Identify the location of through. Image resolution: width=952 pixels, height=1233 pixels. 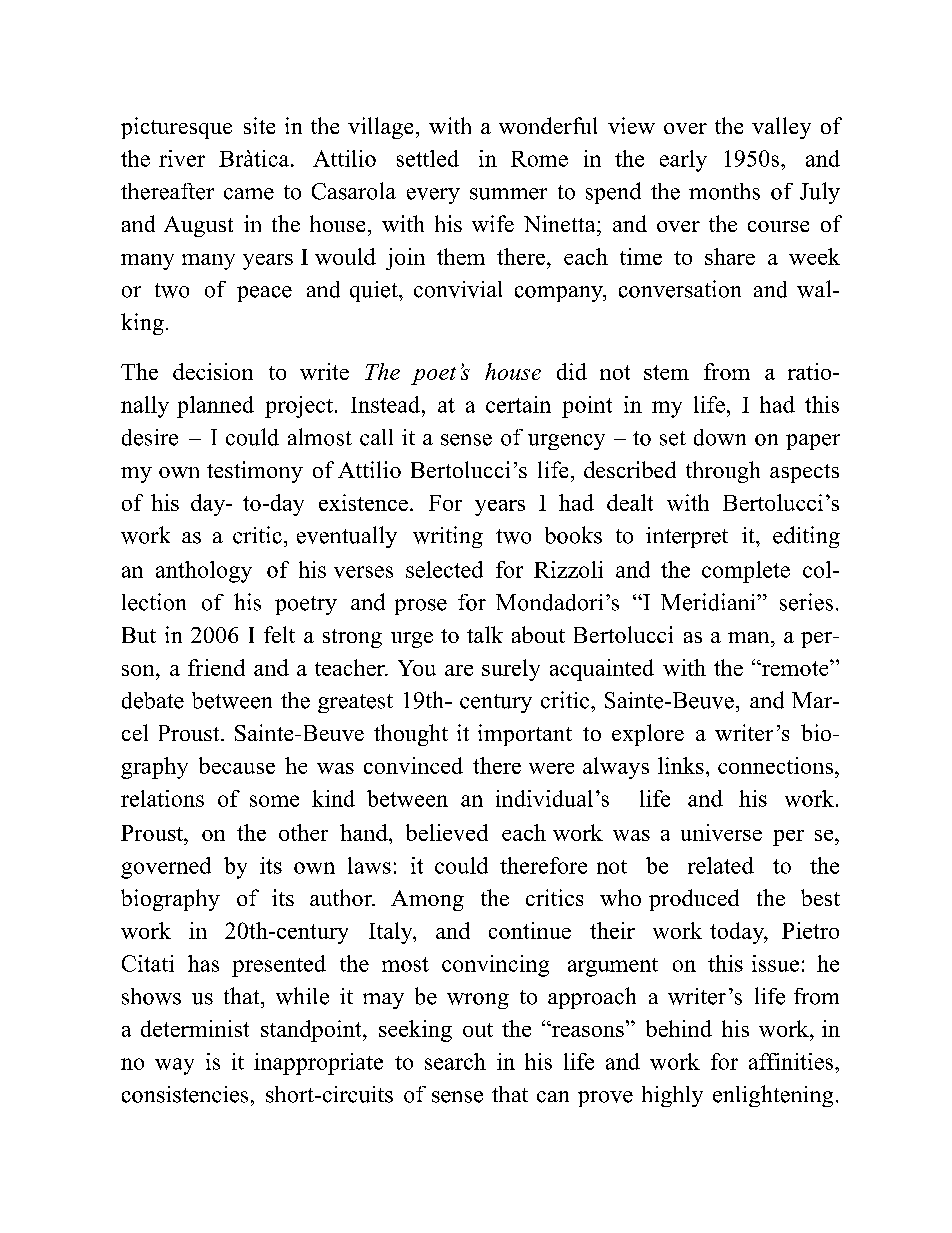
(723, 472).
